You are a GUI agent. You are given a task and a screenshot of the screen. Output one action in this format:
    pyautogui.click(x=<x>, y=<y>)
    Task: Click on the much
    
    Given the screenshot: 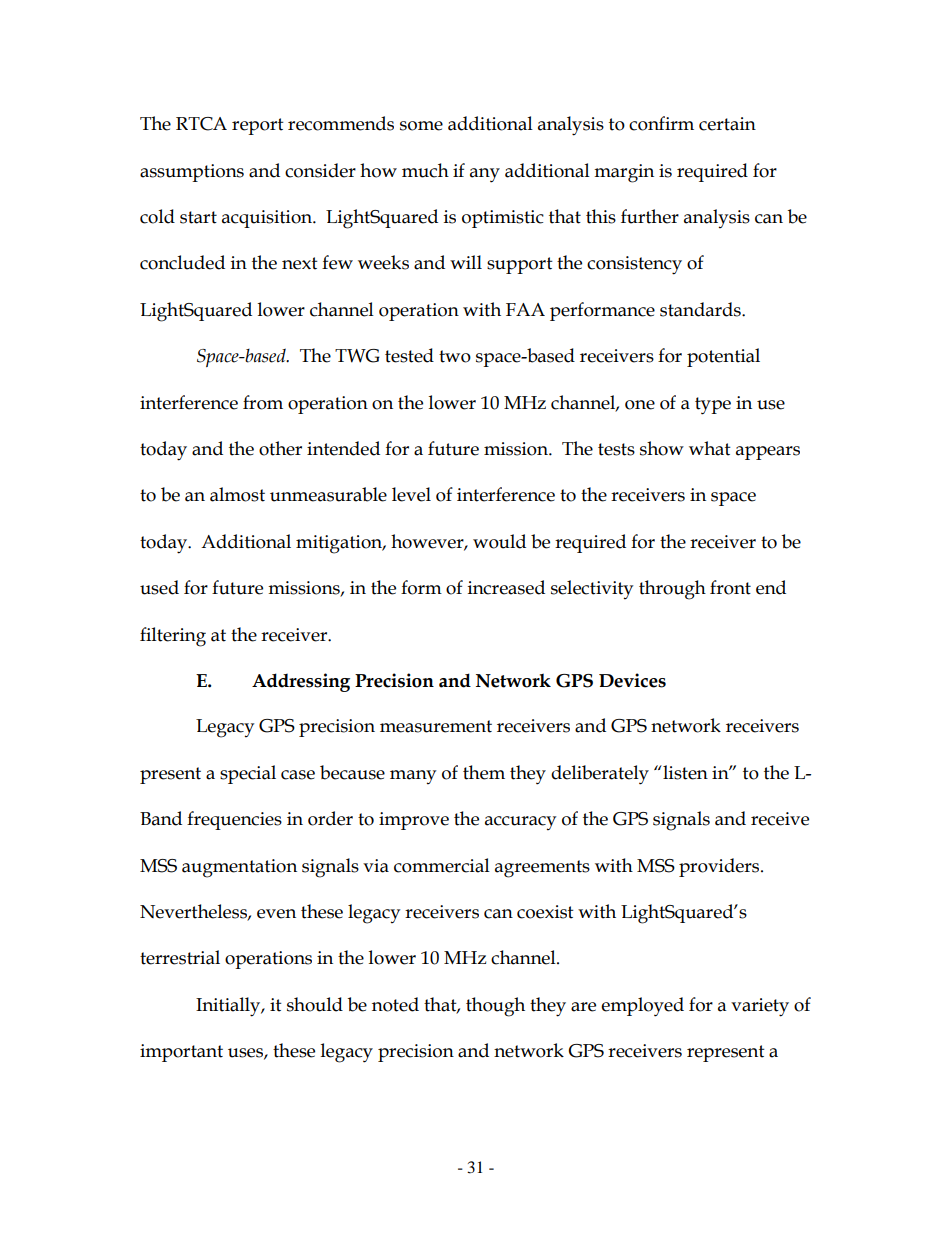 What is the action you would take?
    pyautogui.click(x=425, y=170)
